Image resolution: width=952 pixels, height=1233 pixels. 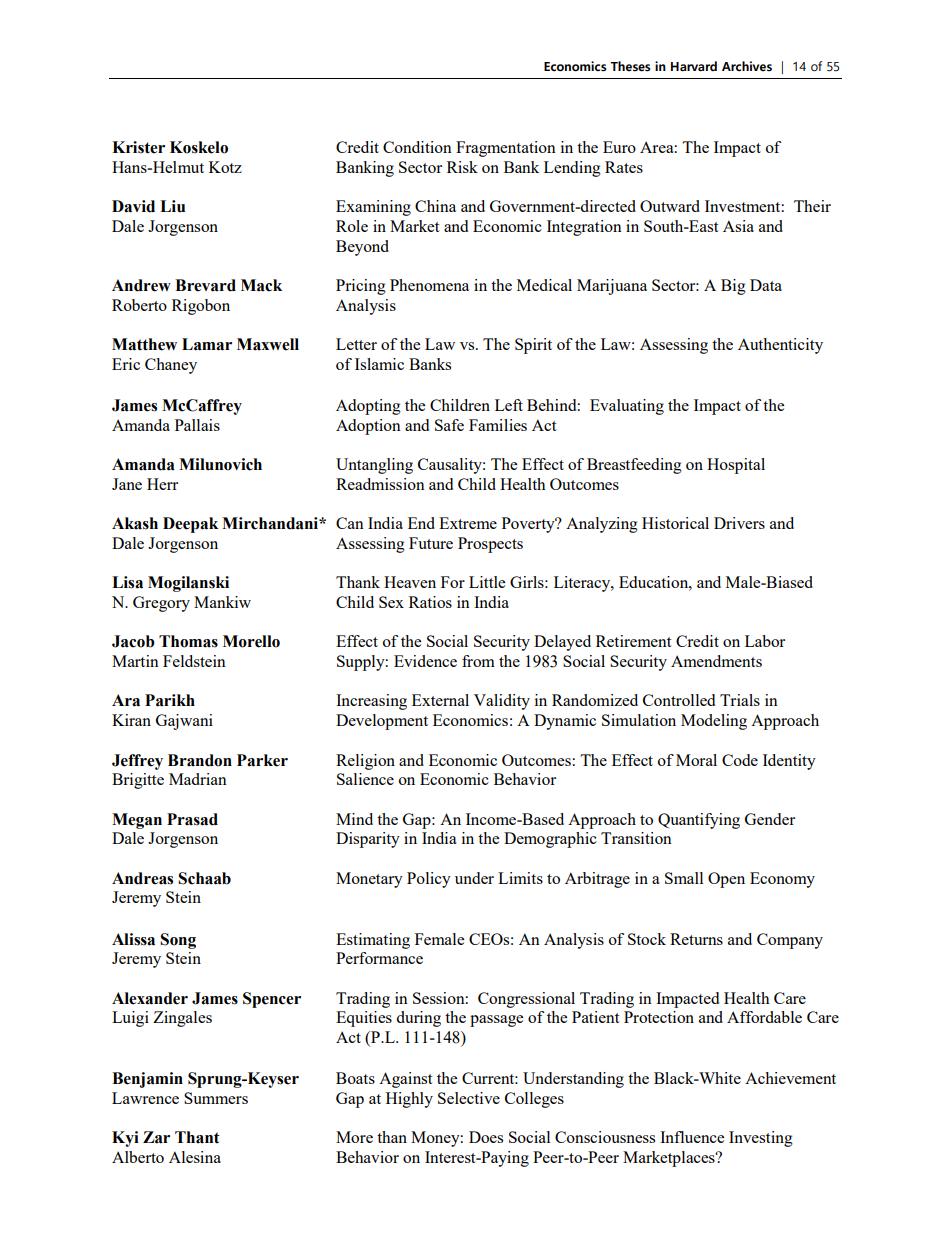 I want to click on Hospital, so click(x=736, y=466).
